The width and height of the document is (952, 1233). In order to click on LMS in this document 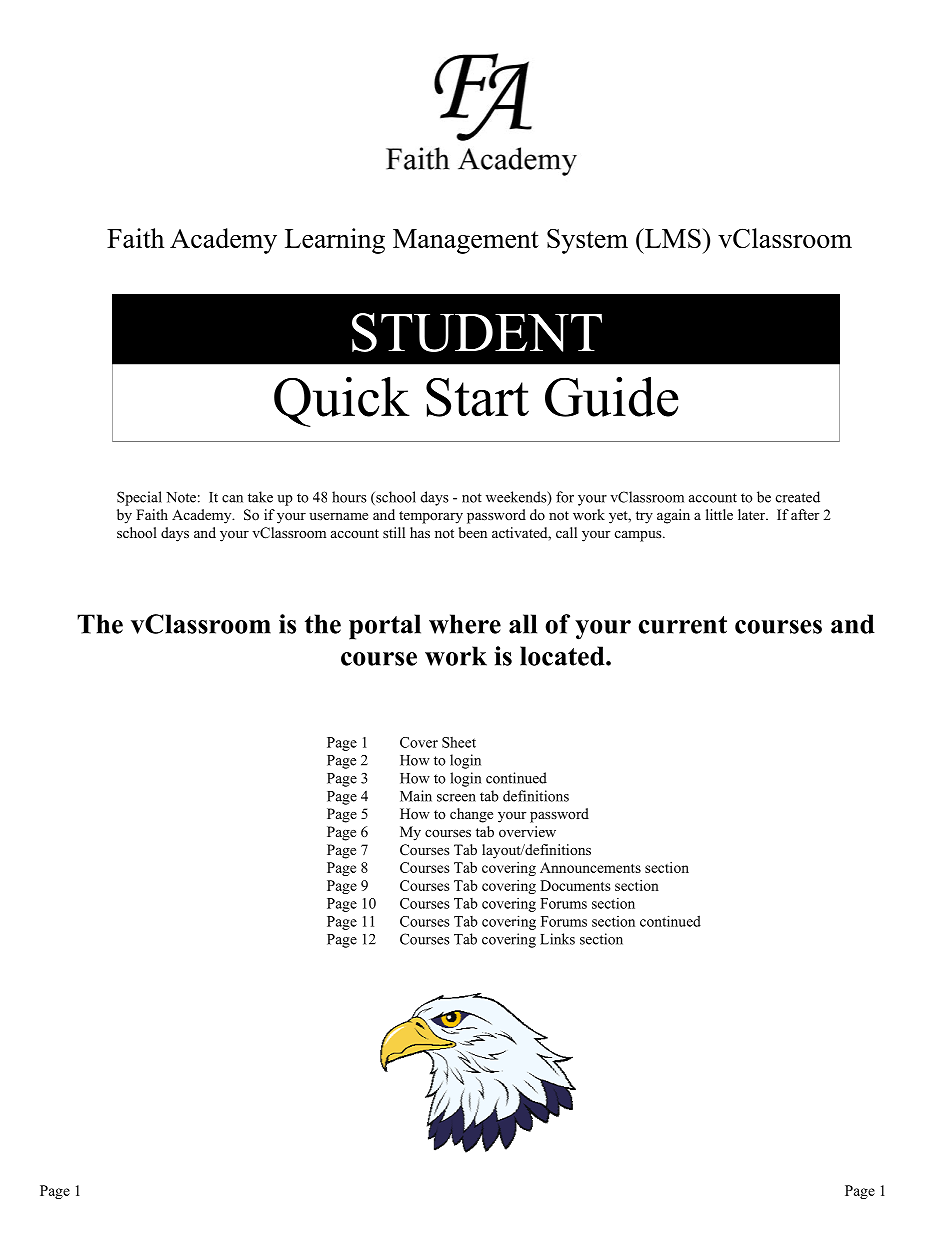, I will do `click(673, 238)`.
